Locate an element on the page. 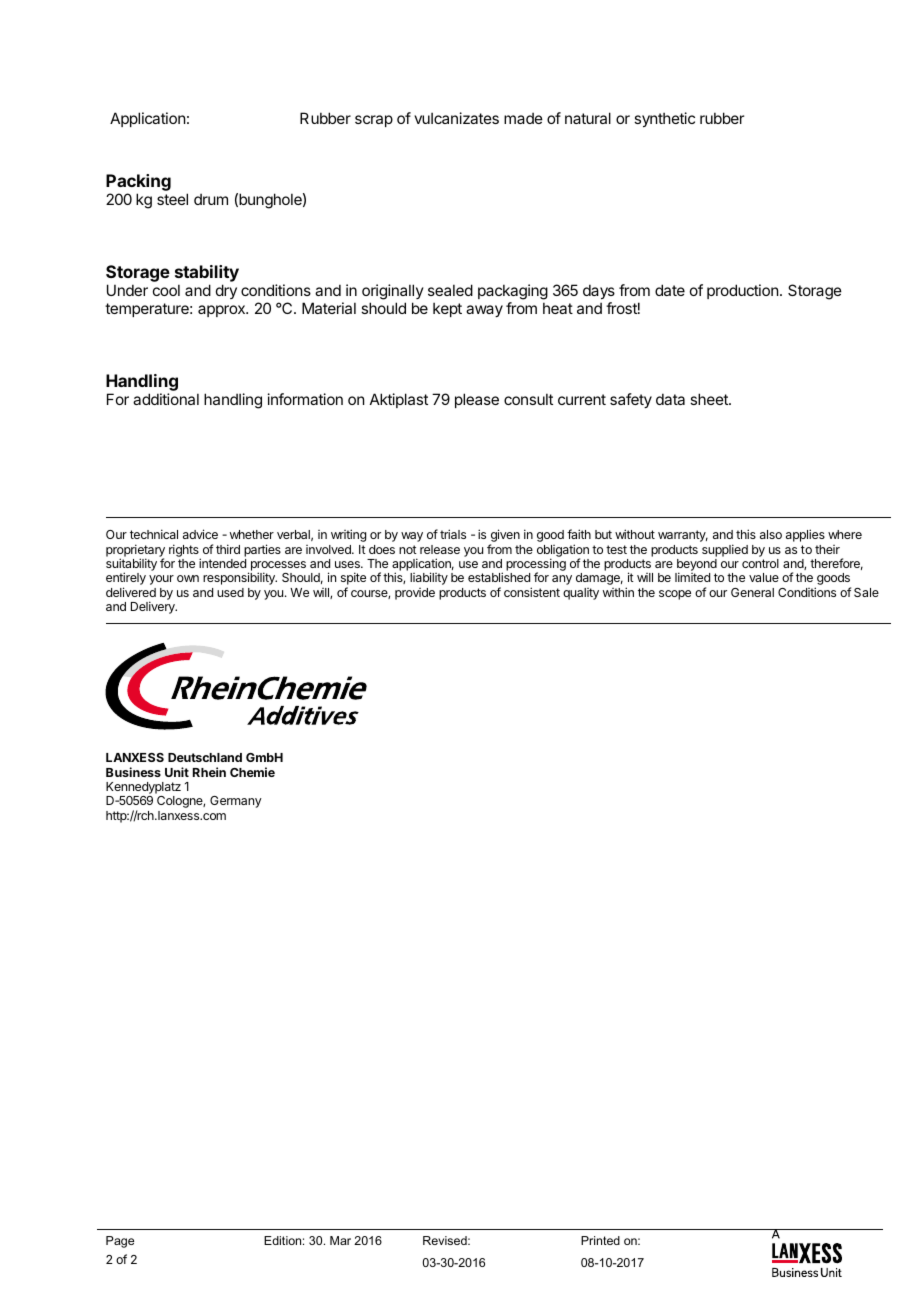  synthetic is located at coordinates (664, 119).
